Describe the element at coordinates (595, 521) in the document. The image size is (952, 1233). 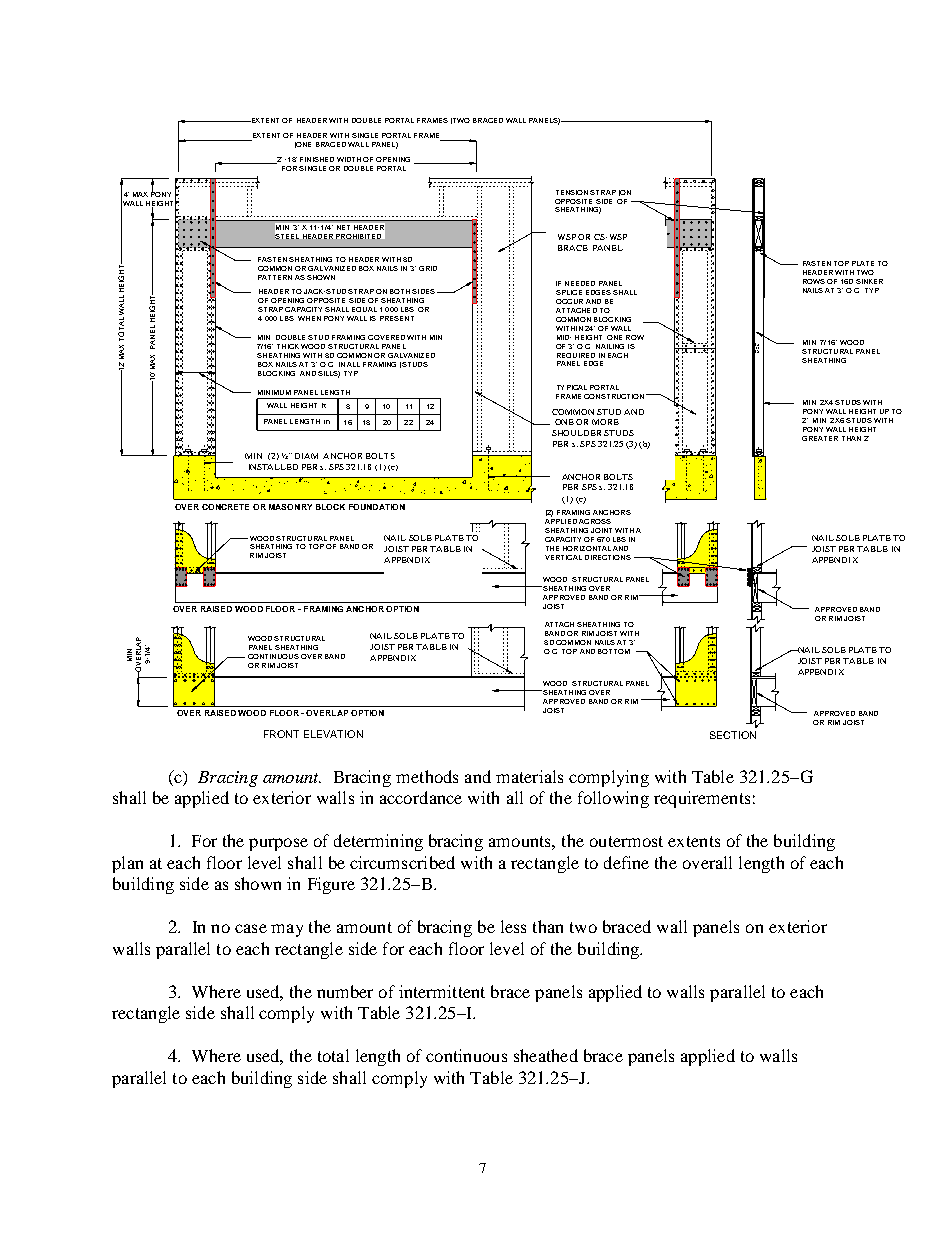
I see `ACROSS` at that location.
